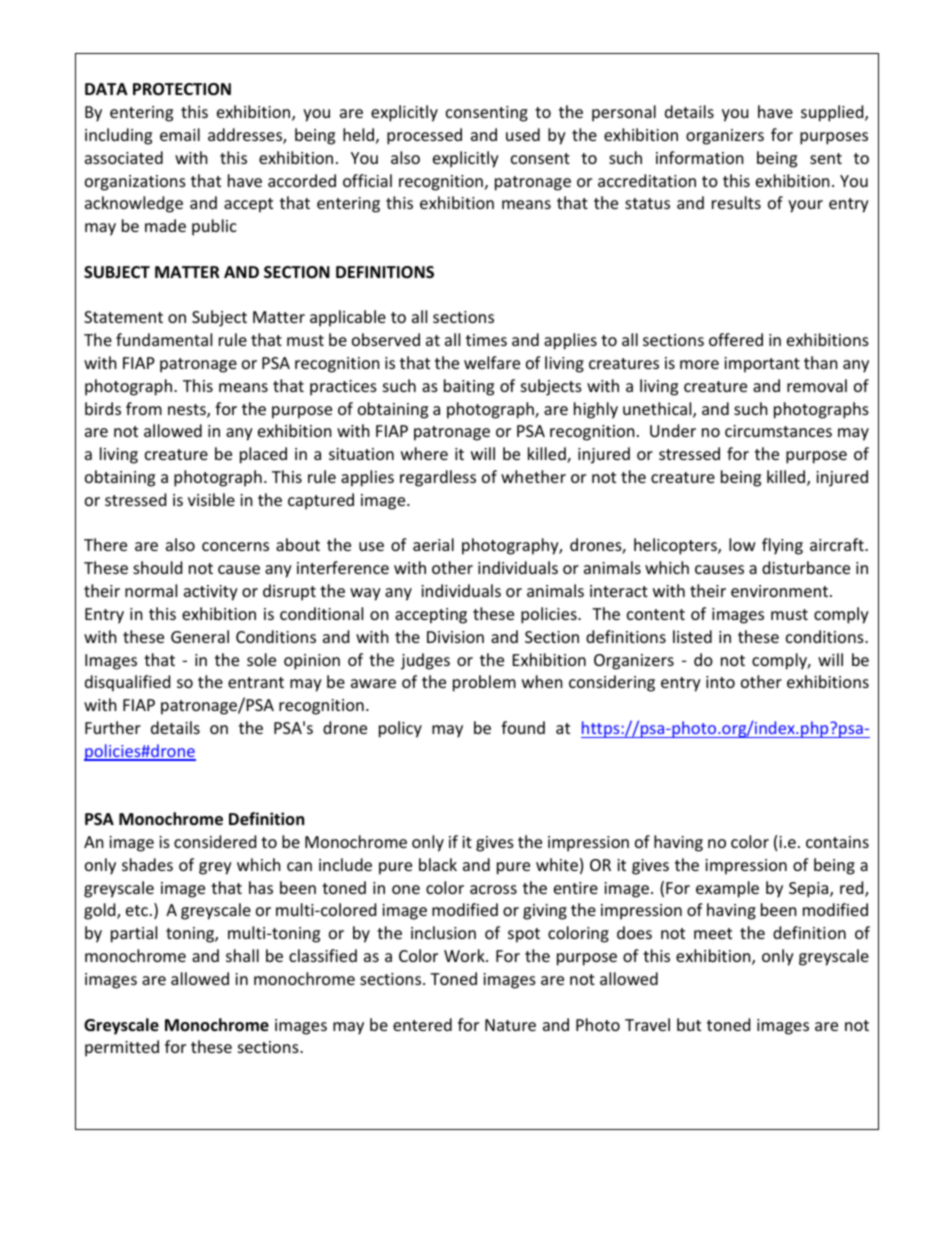  What do you see at coordinates (781, 591) in the document?
I see `environment` at bounding box center [781, 591].
